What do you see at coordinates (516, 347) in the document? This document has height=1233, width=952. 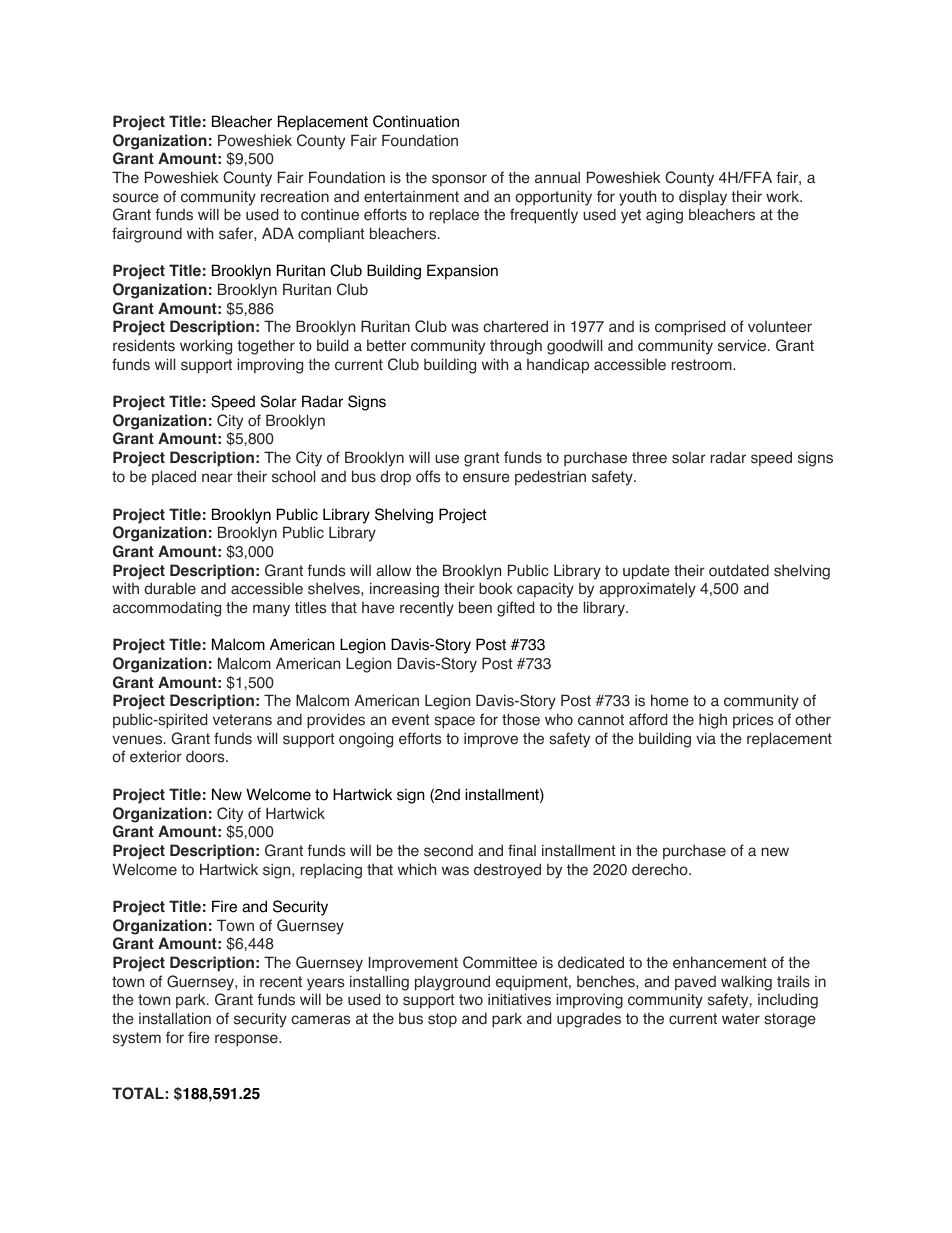 I see `through` at bounding box center [516, 347].
